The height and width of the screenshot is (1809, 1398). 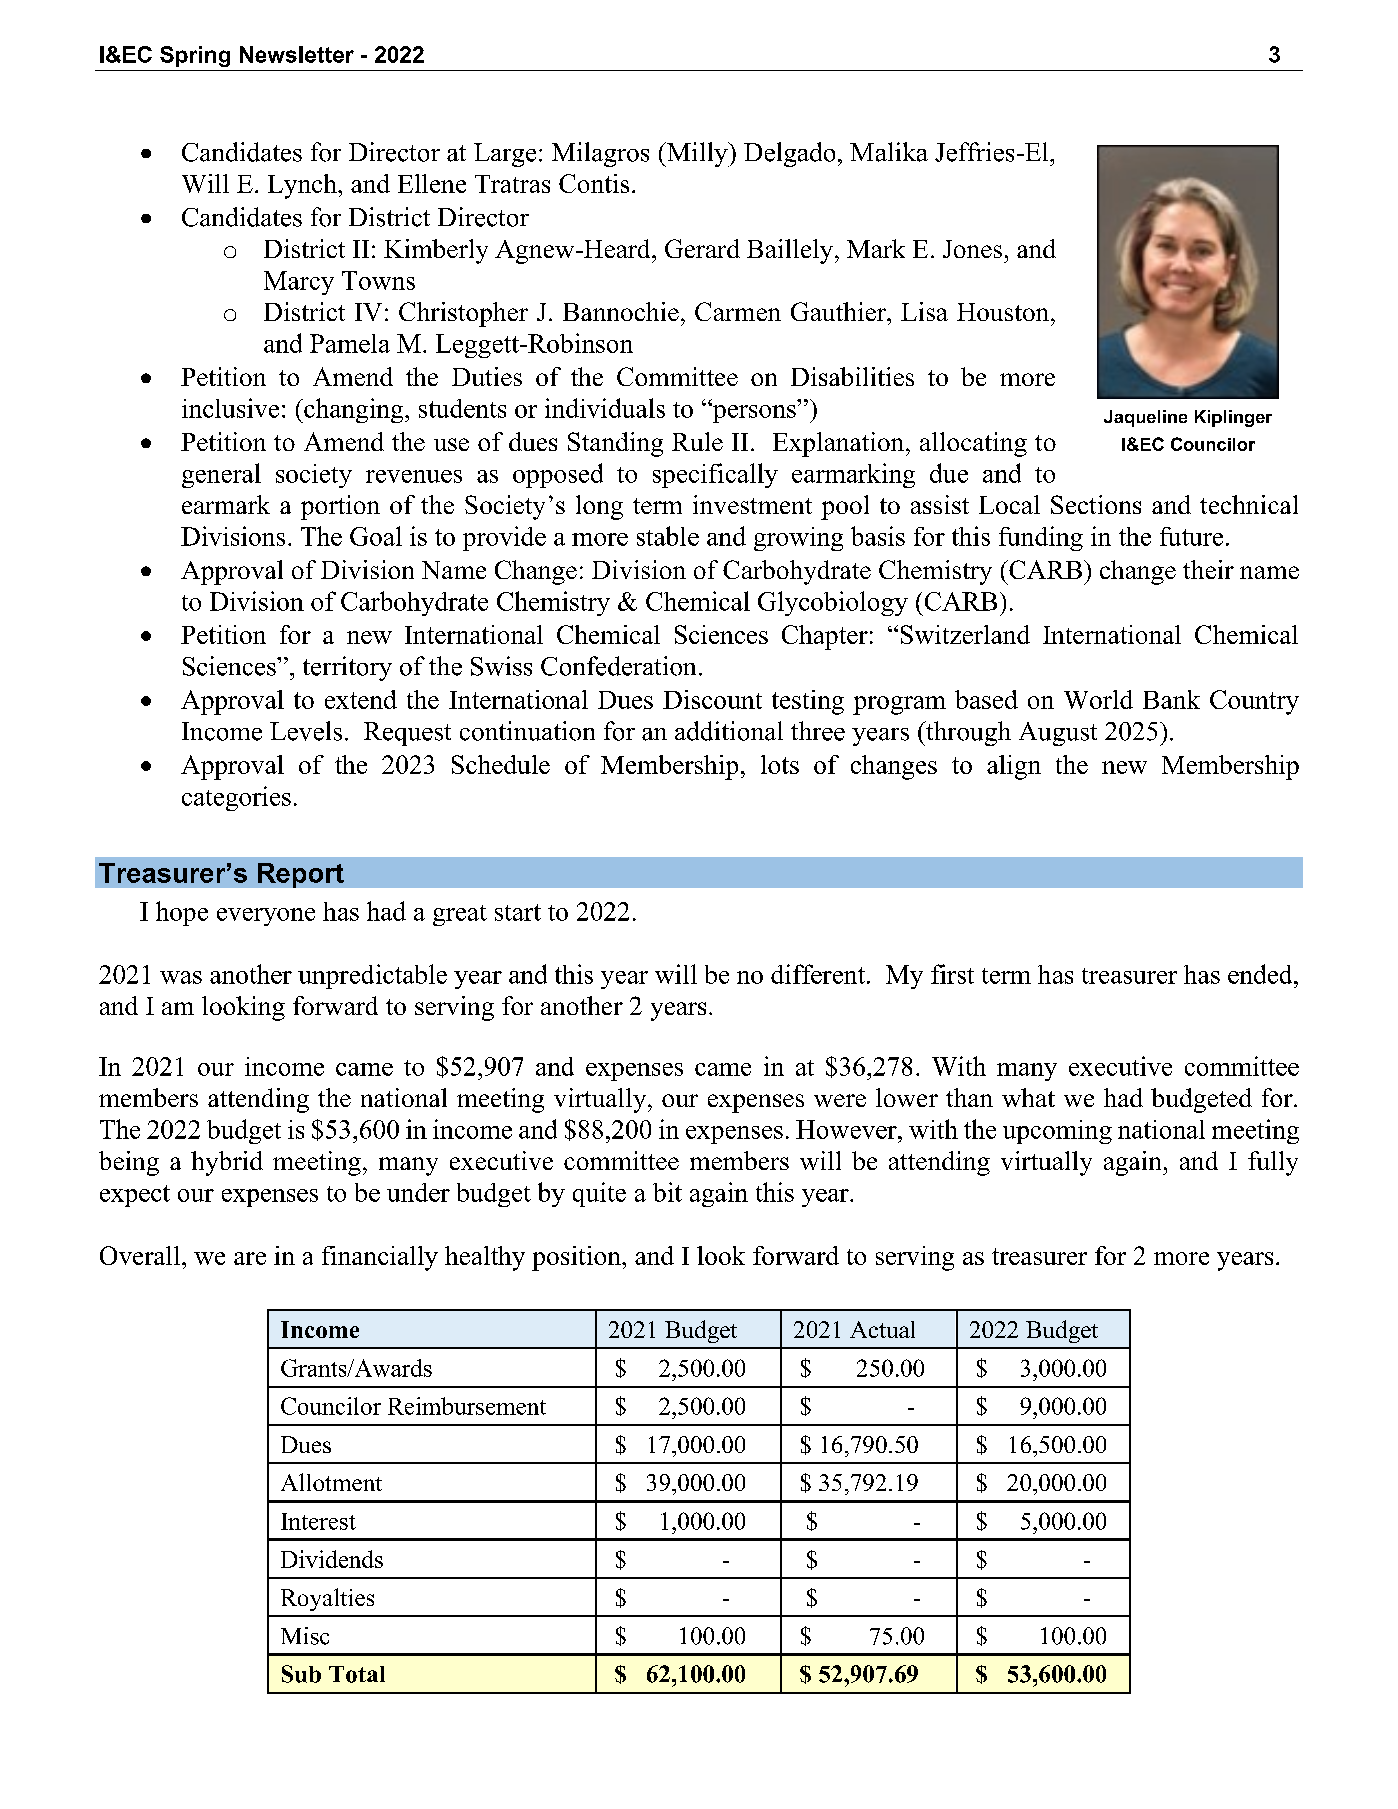 What do you see at coordinates (780, 764) in the screenshot?
I see `lots` at bounding box center [780, 764].
